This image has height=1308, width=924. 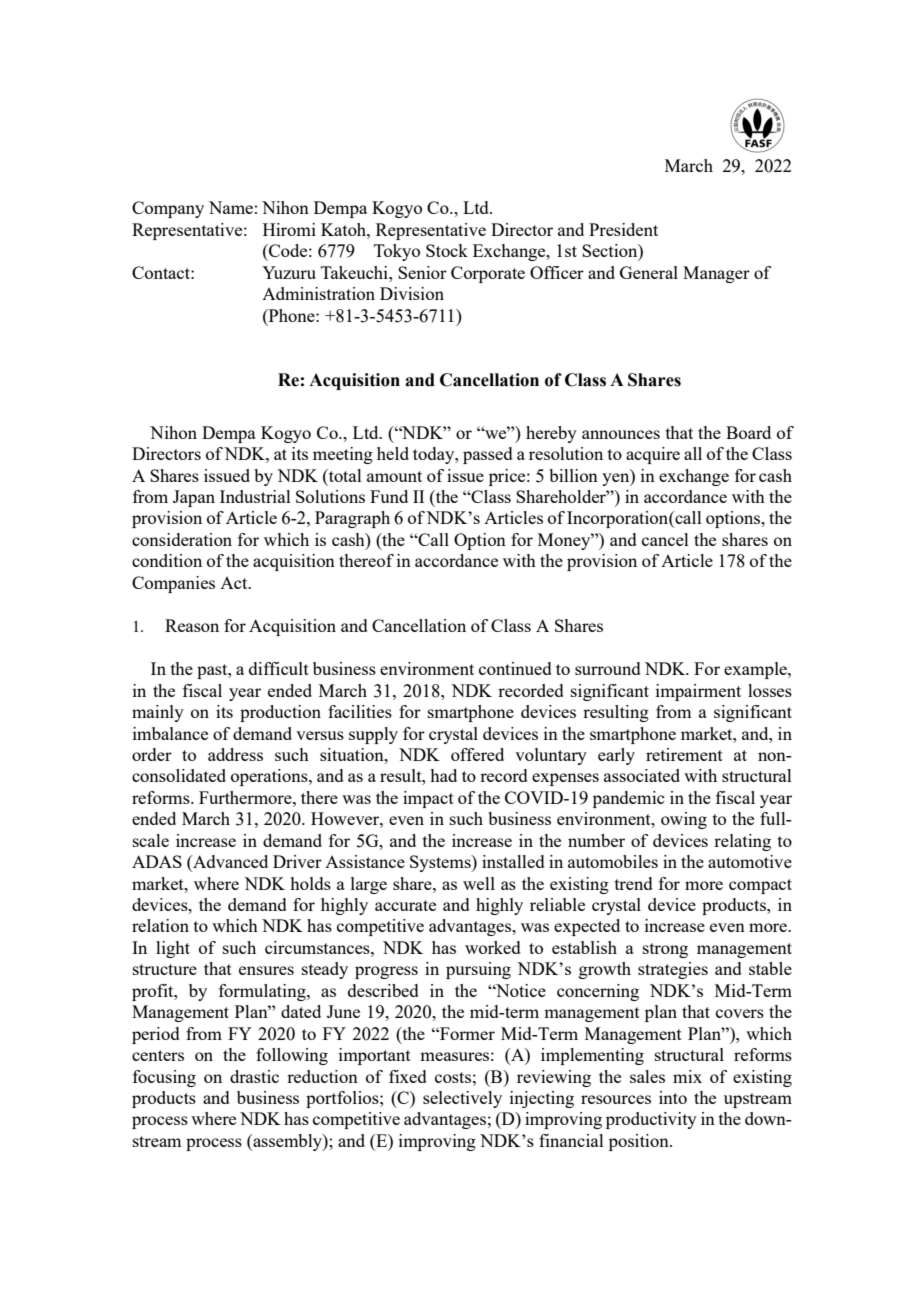 I want to click on Hiromi, so click(x=289, y=229).
